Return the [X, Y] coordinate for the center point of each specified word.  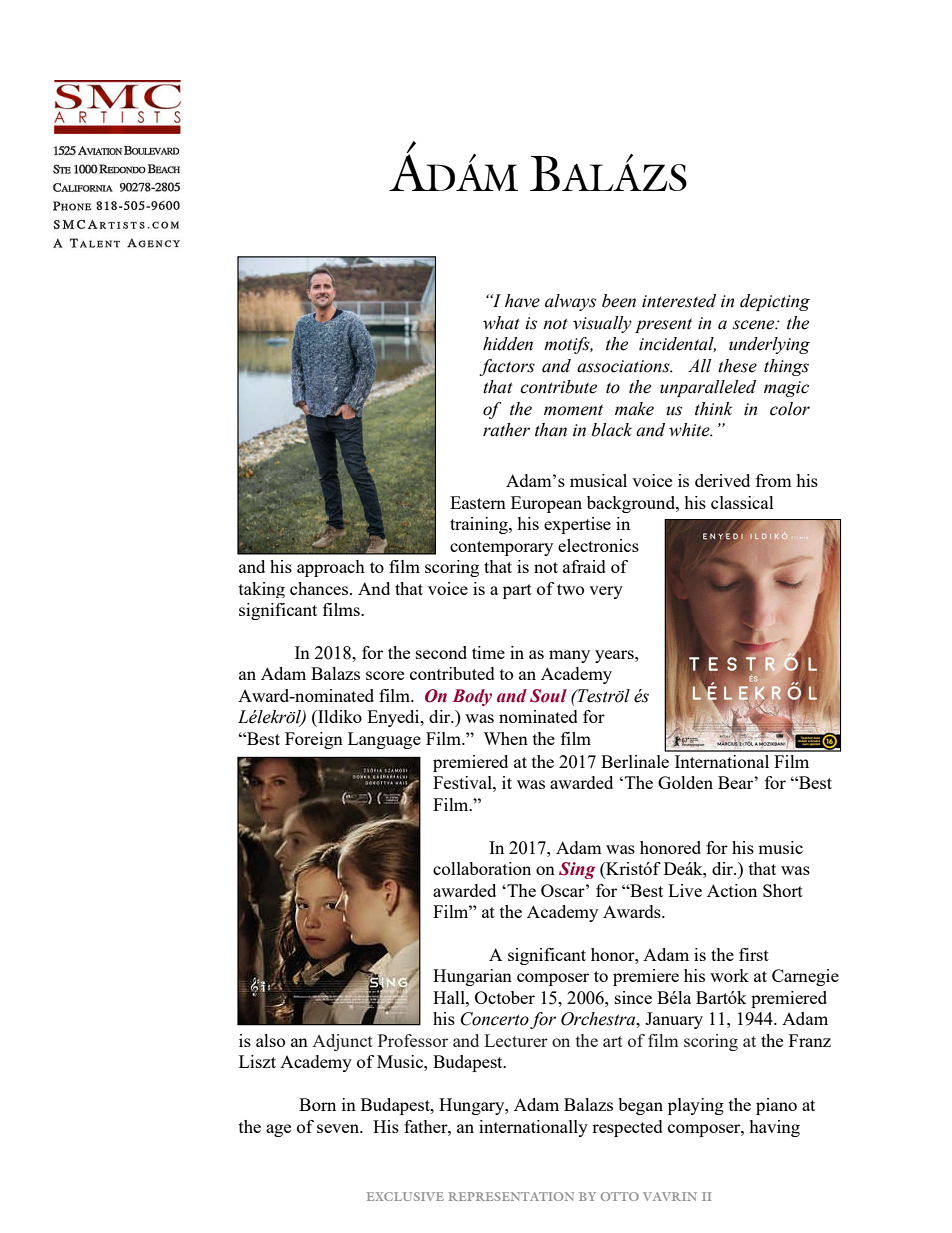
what [501, 323]
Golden [685, 782]
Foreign [314, 740]
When [505, 738]
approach [331, 568]
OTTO [620, 1196]
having [774, 1128]
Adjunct [342, 1042]
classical [742, 502]
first [754, 954]
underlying [769, 345]
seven [339, 1128]
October [505, 997]
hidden [508, 344]
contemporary [501, 548]
